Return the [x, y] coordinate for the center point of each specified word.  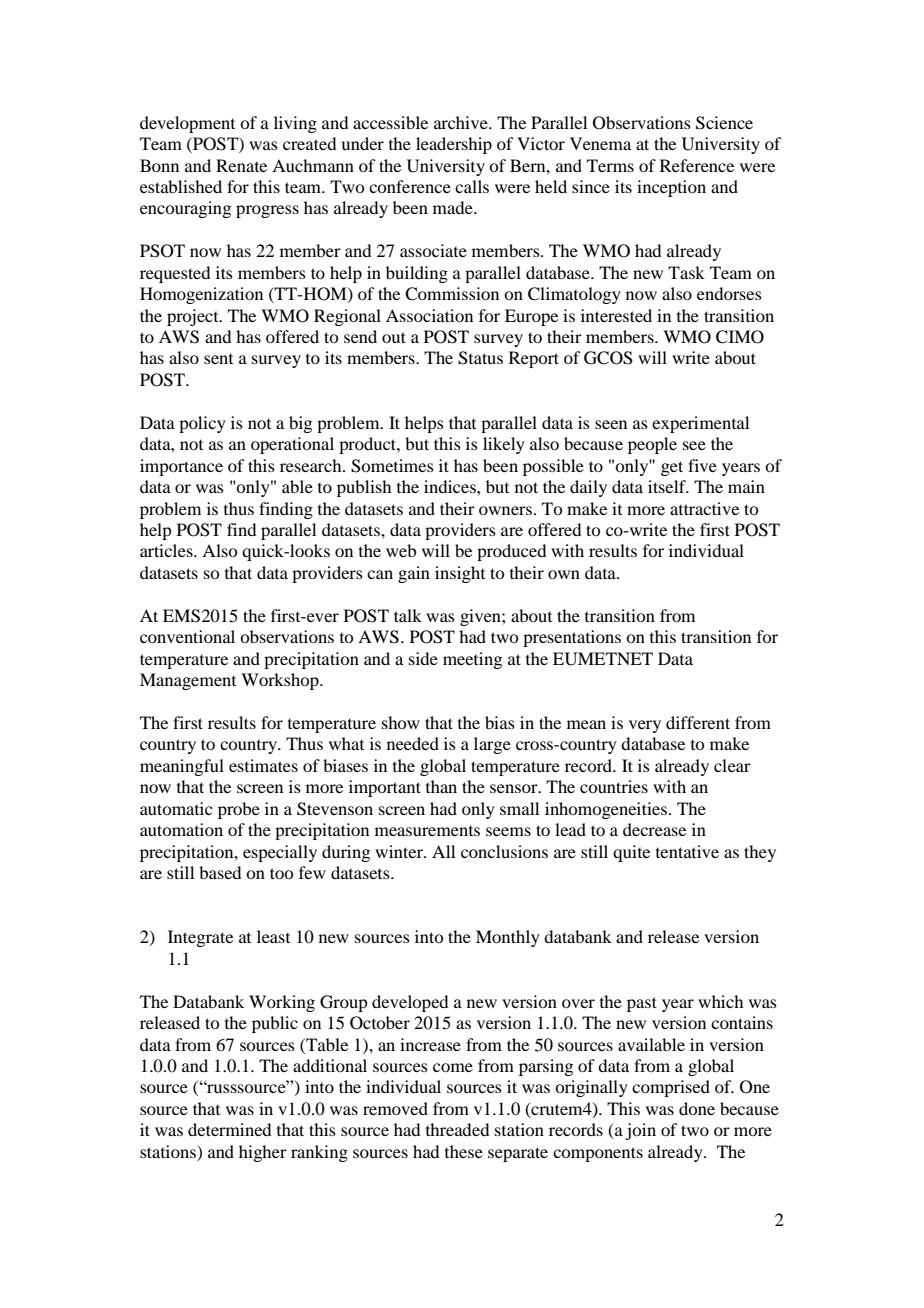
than [441, 786]
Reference [697, 165]
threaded [457, 1129]
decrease [654, 829]
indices [451, 486]
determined [229, 1129]
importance [181, 467]
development [187, 124]
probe [239, 810]
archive [462, 122]
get [672, 468]
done [697, 1108]
